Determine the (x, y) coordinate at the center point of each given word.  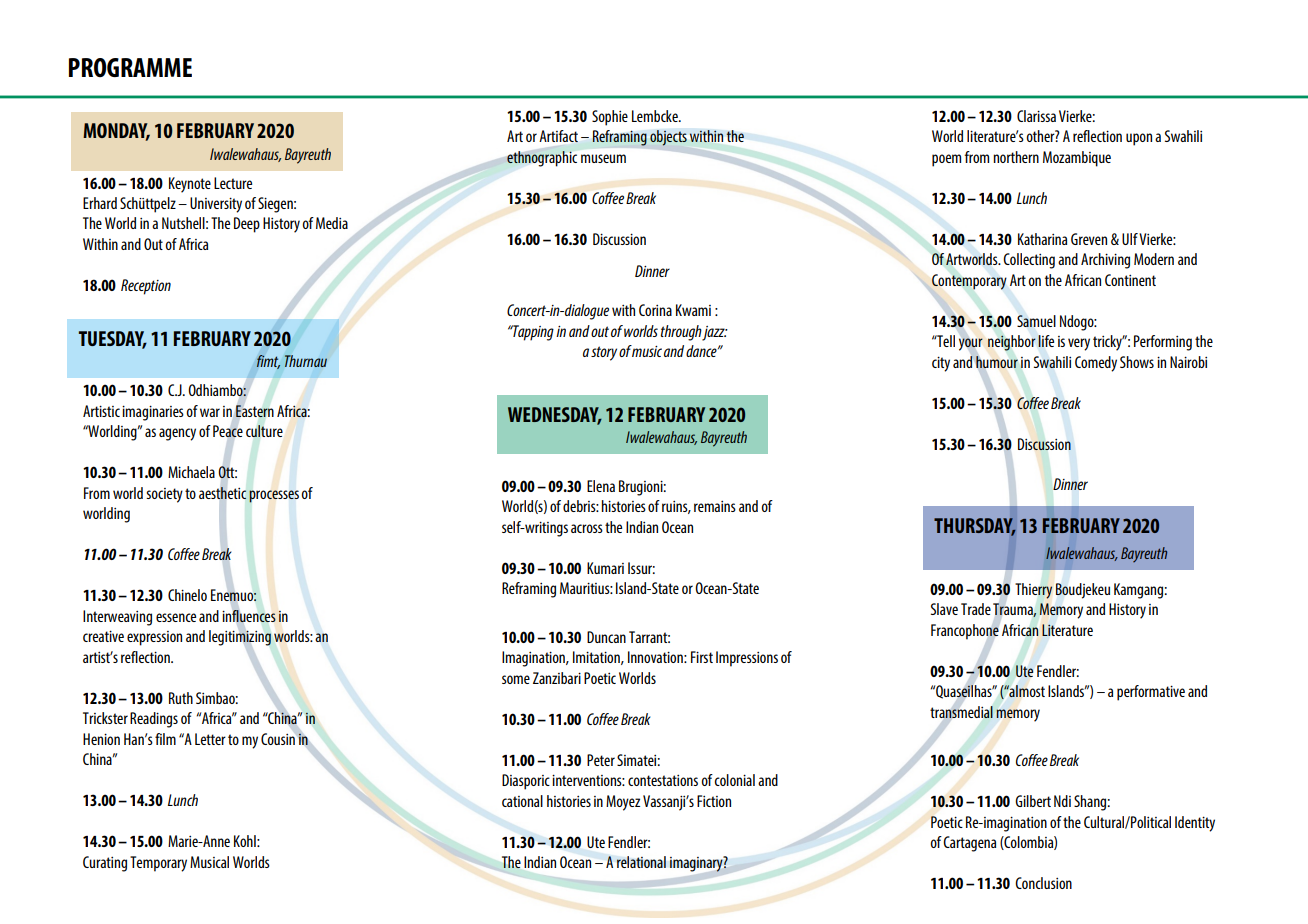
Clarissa (1036, 116)
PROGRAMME (130, 67)
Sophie (610, 118)
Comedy (1096, 364)
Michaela (191, 472)
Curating (105, 864)
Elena (601, 486)
